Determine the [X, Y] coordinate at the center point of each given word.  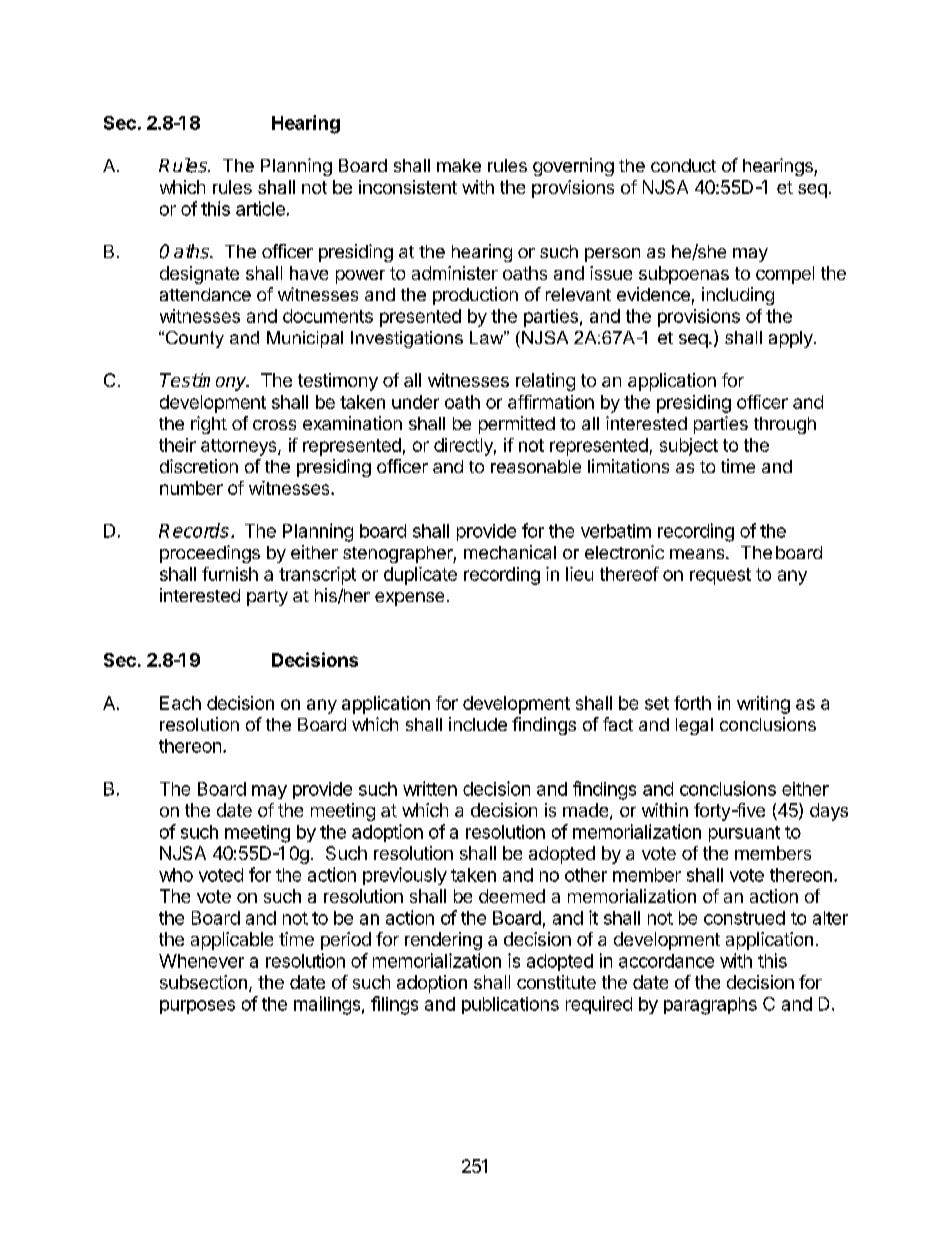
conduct [683, 165]
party [267, 598]
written [430, 788]
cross [274, 425]
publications [510, 1005]
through [785, 425]
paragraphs [710, 1006]
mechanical [510, 552]
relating [545, 382]
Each [180, 703]
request [720, 576]
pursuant [744, 834]
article [260, 208]
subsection [203, 982]
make [459, 165]
